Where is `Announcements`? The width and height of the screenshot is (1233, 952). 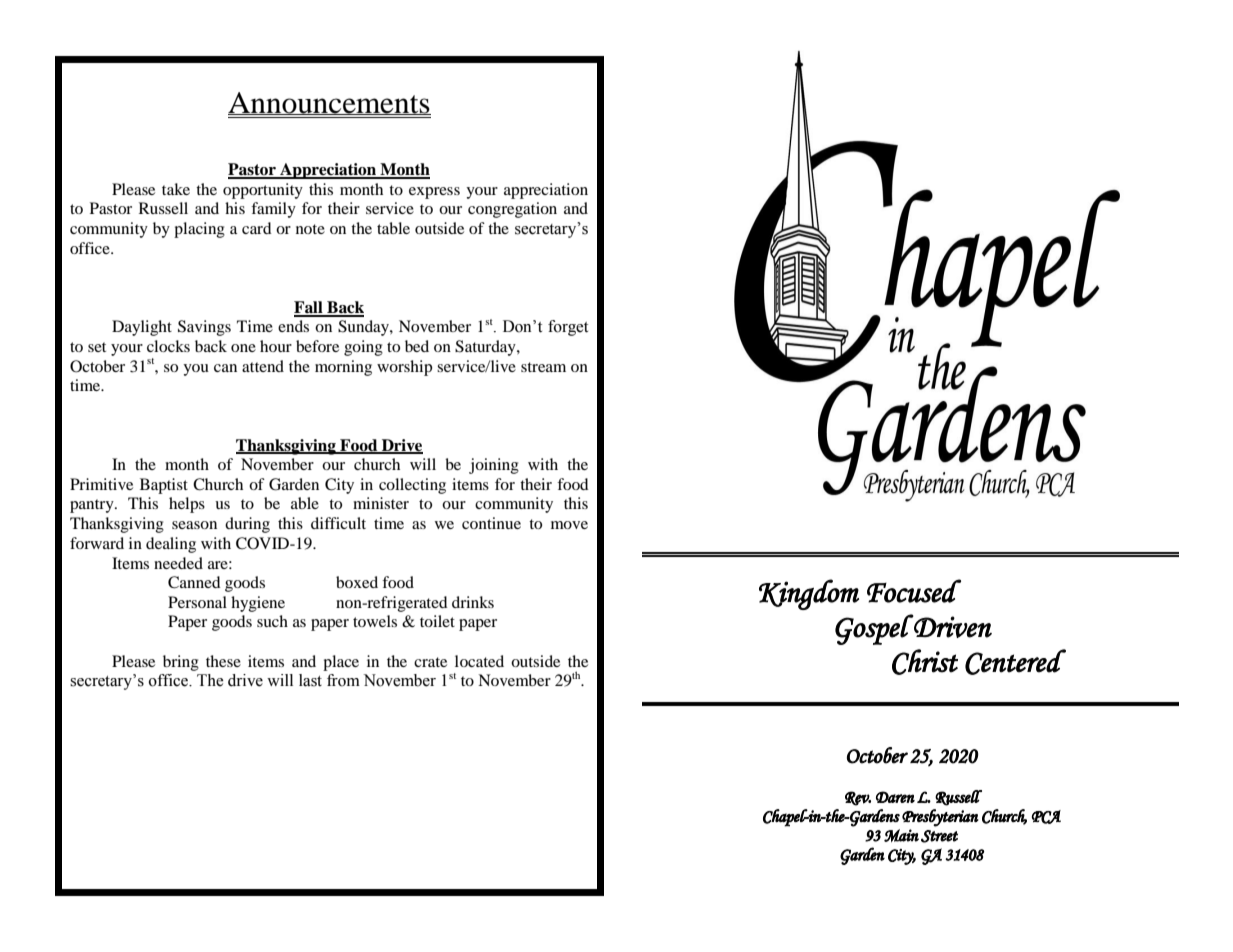
Announcements is located at coordinates (329, 103).
